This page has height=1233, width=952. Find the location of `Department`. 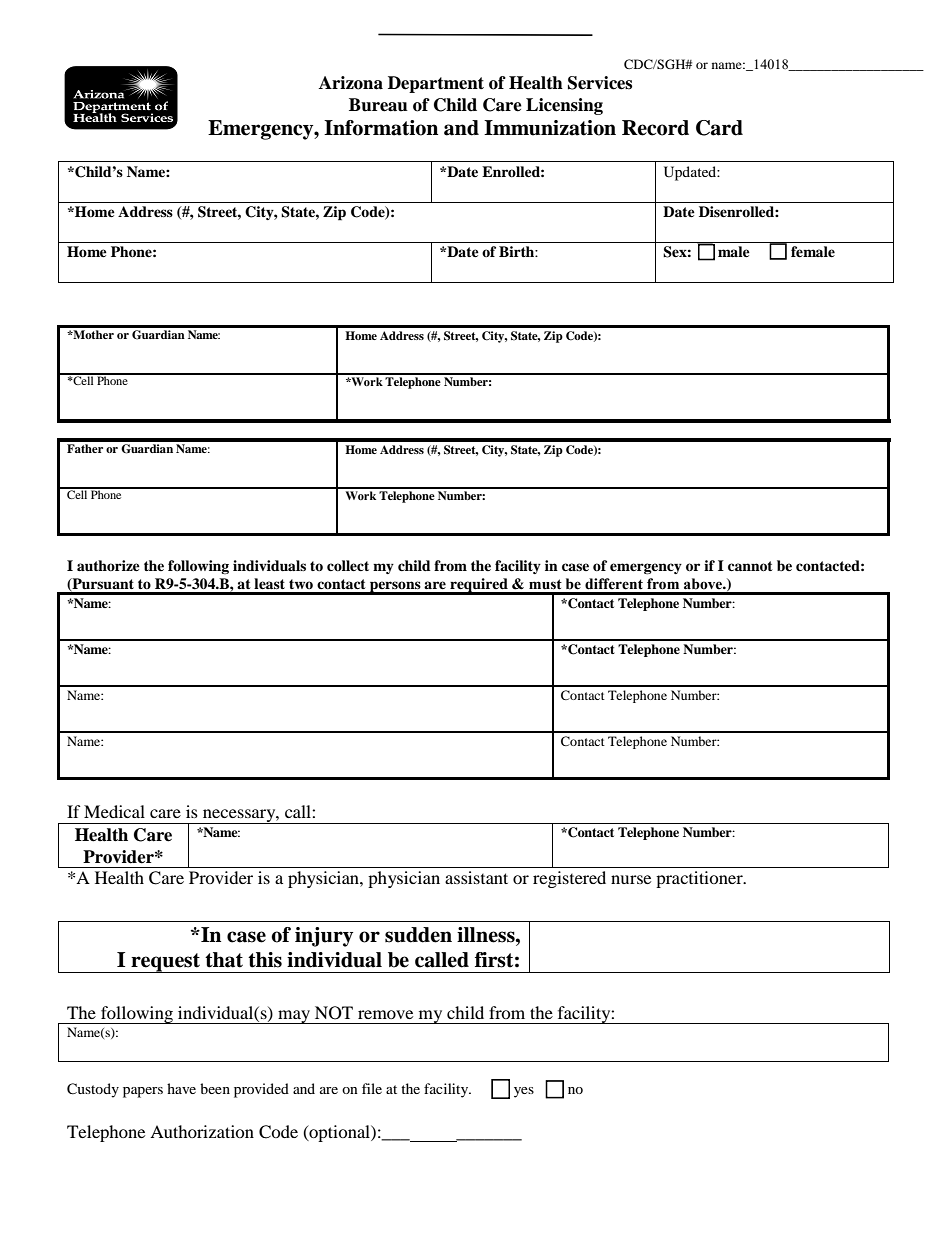

Department is located at coordinates (436, 84).
